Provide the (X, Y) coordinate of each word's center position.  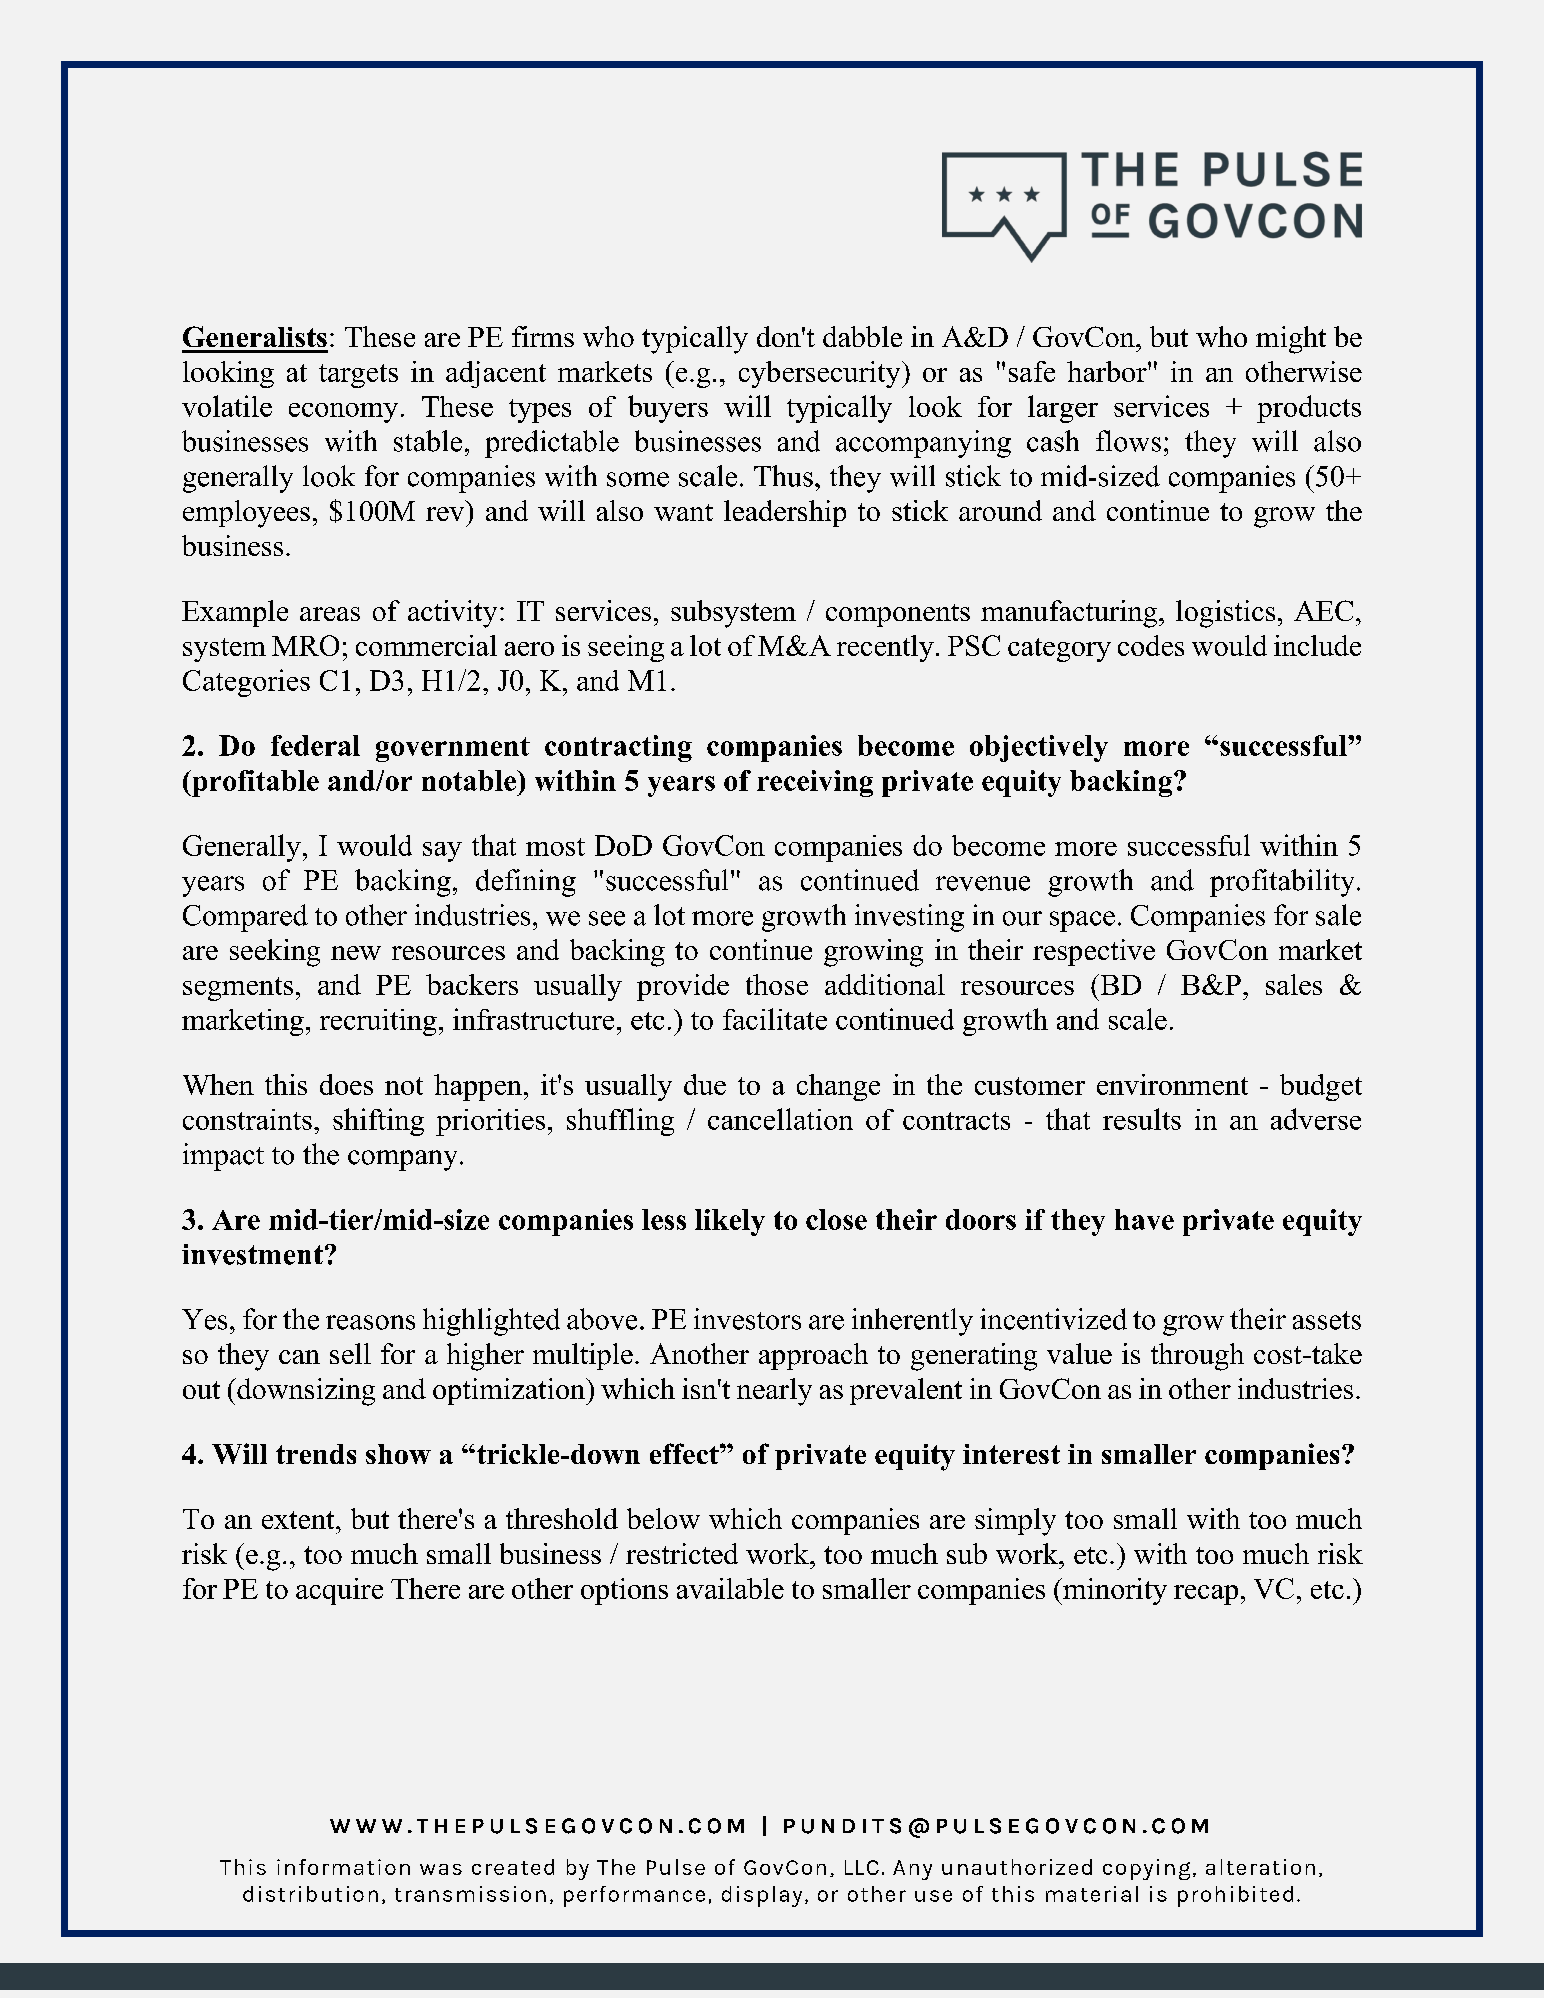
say (442, 852)
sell (350, 1353)
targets (358, 376)
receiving (815, 783)
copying (1146, 1869)
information (343, 1867)
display (762, 1896)
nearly (774, 1392)
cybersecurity (821, 374)
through (1197, 1357)
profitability (1282, 883)
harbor (1108, 371)
